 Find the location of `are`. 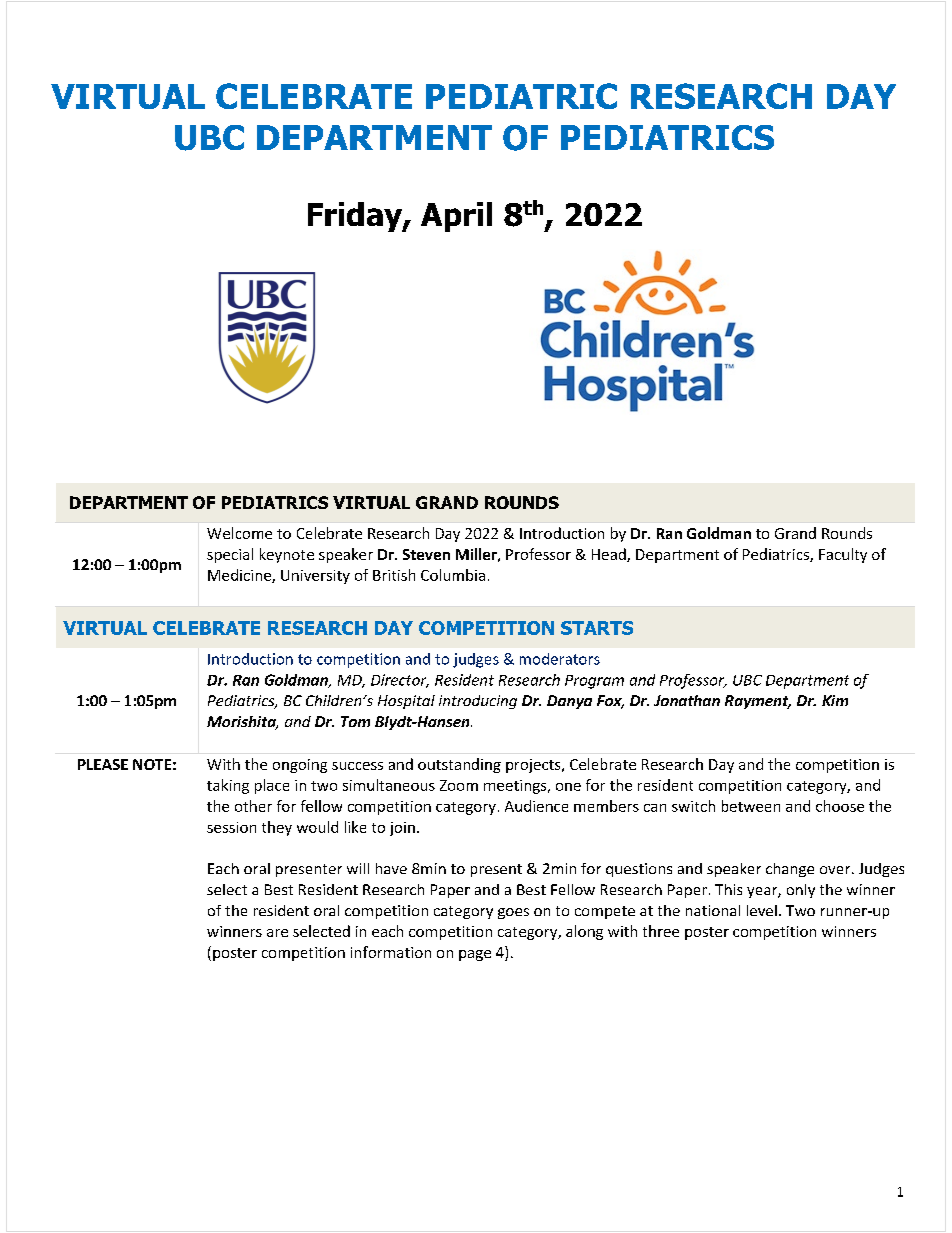

are is located at coordinates (277, 933).
